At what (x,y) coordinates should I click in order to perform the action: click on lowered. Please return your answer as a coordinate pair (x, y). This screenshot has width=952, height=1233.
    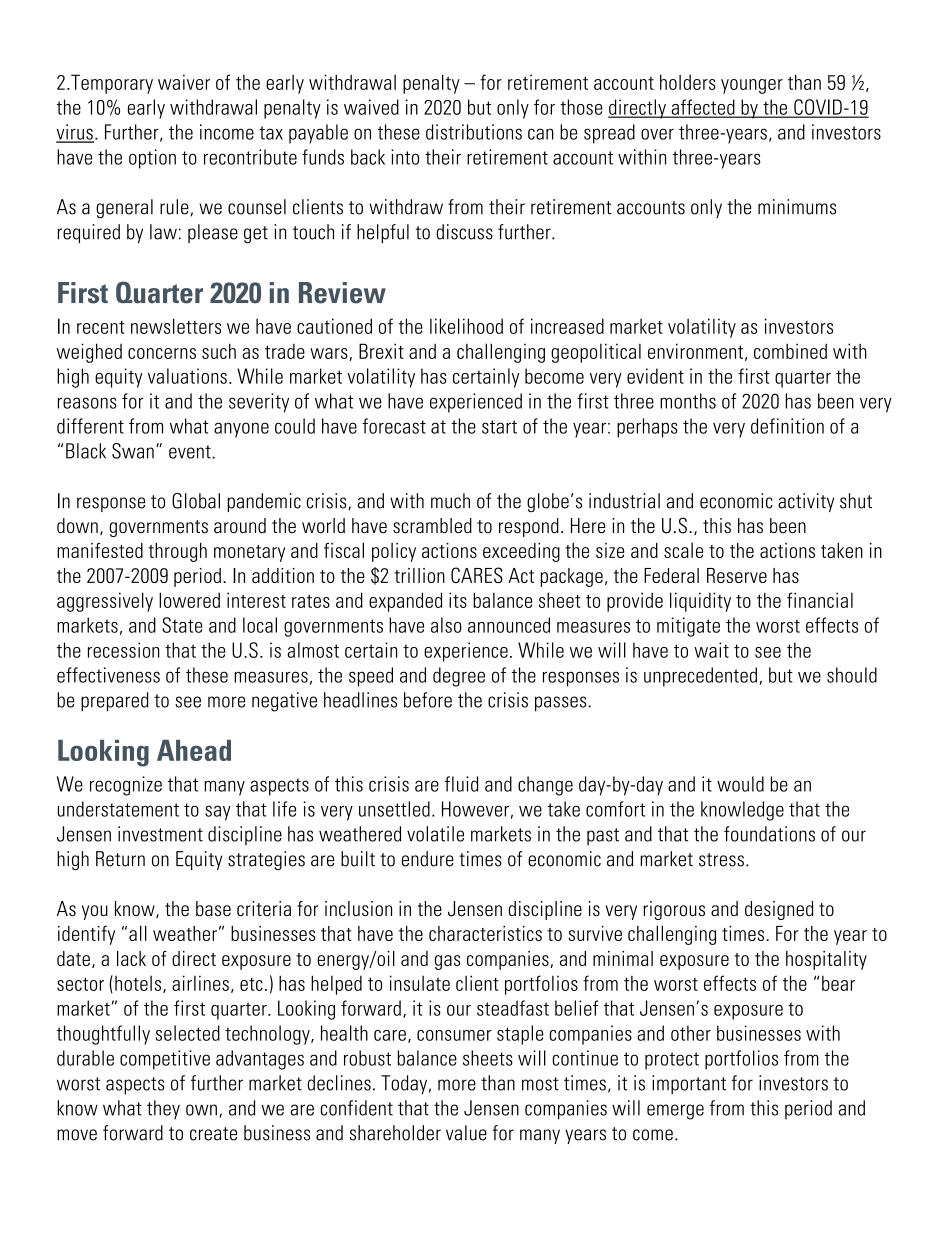
    Looking at the image, I should click on (189, 600).
